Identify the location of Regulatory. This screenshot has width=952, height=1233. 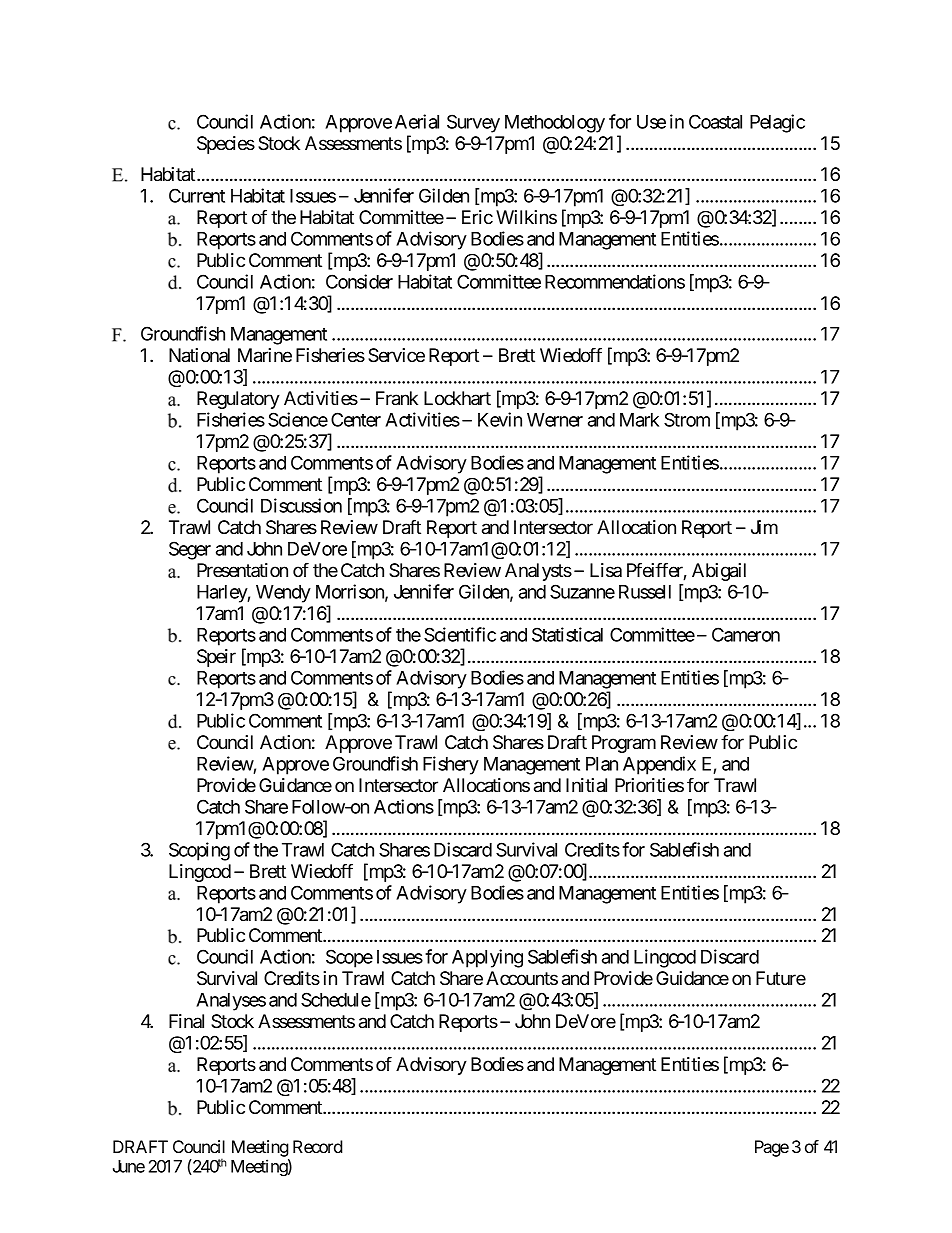
(238, 400).
